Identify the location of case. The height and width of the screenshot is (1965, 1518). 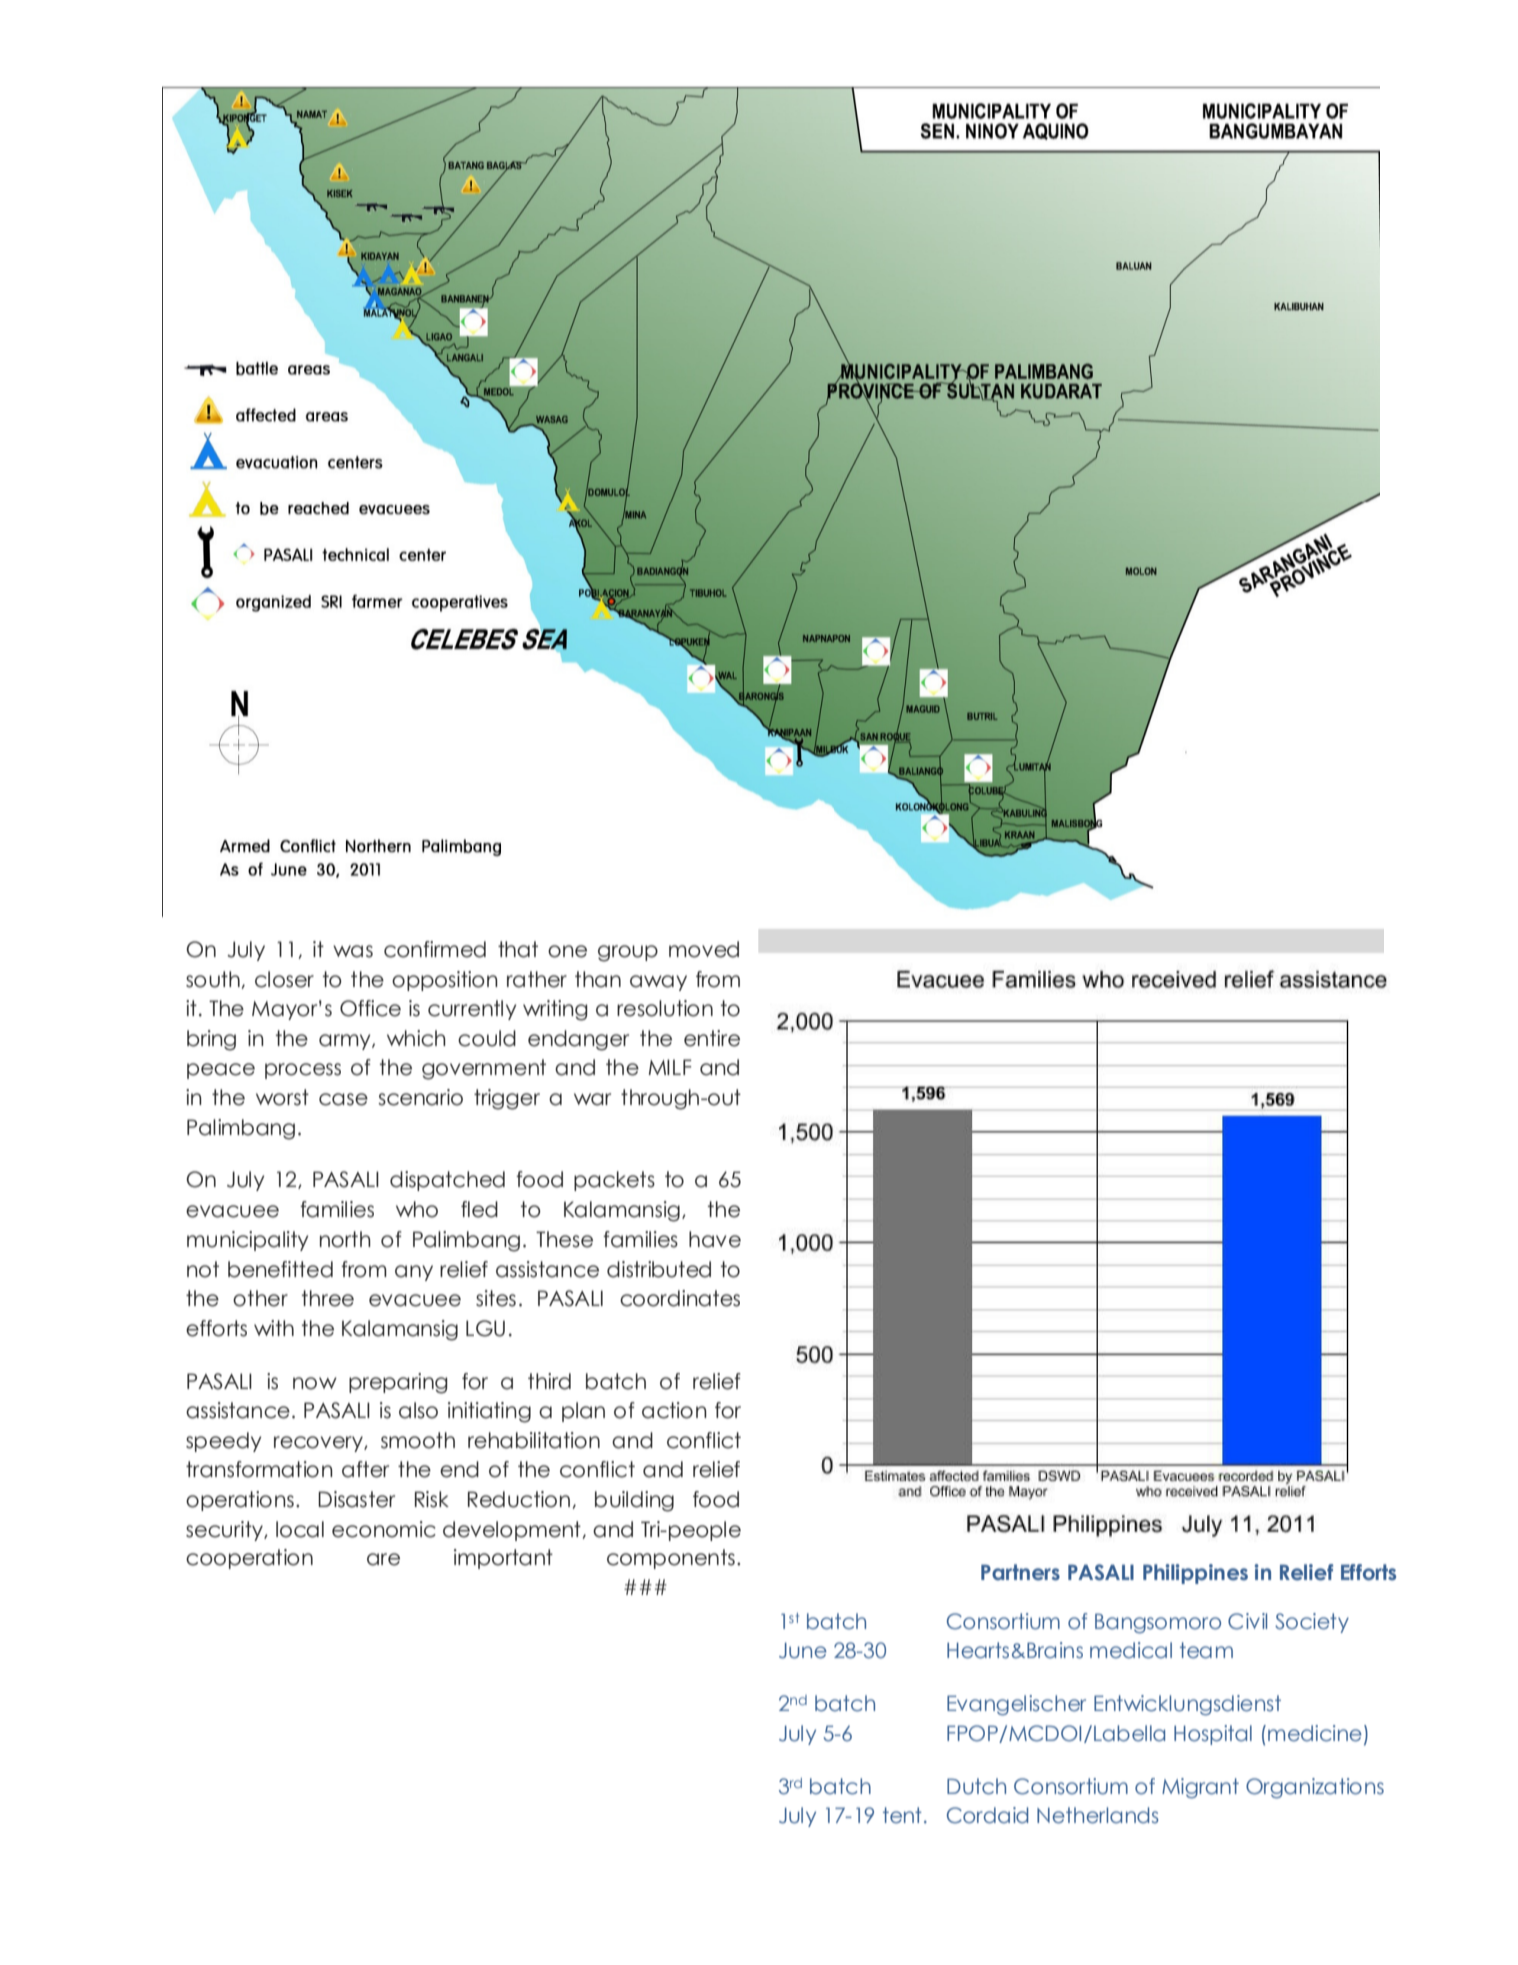
(343, 1099).
